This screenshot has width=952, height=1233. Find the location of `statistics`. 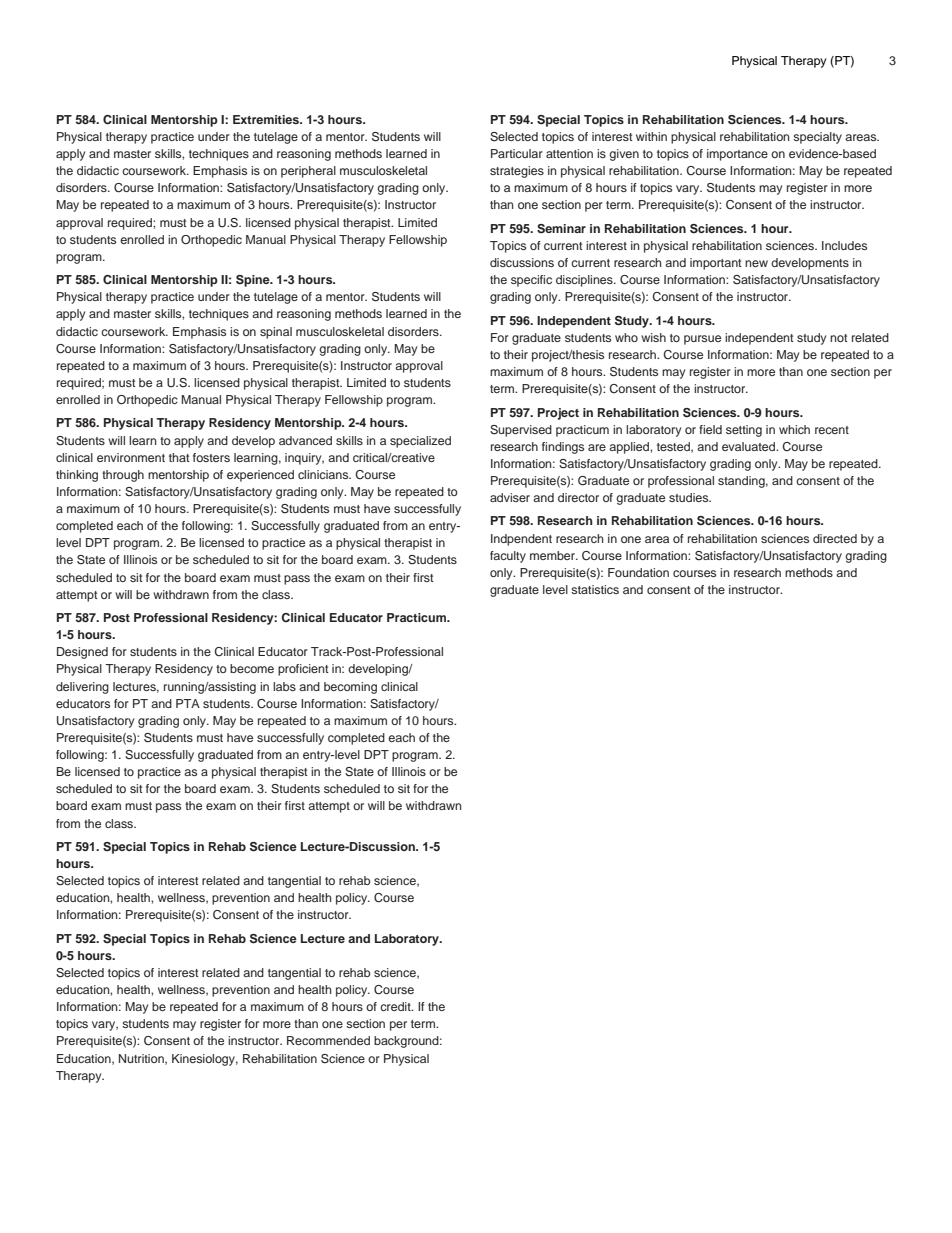

statistics is located at coordinates (595, 589).
